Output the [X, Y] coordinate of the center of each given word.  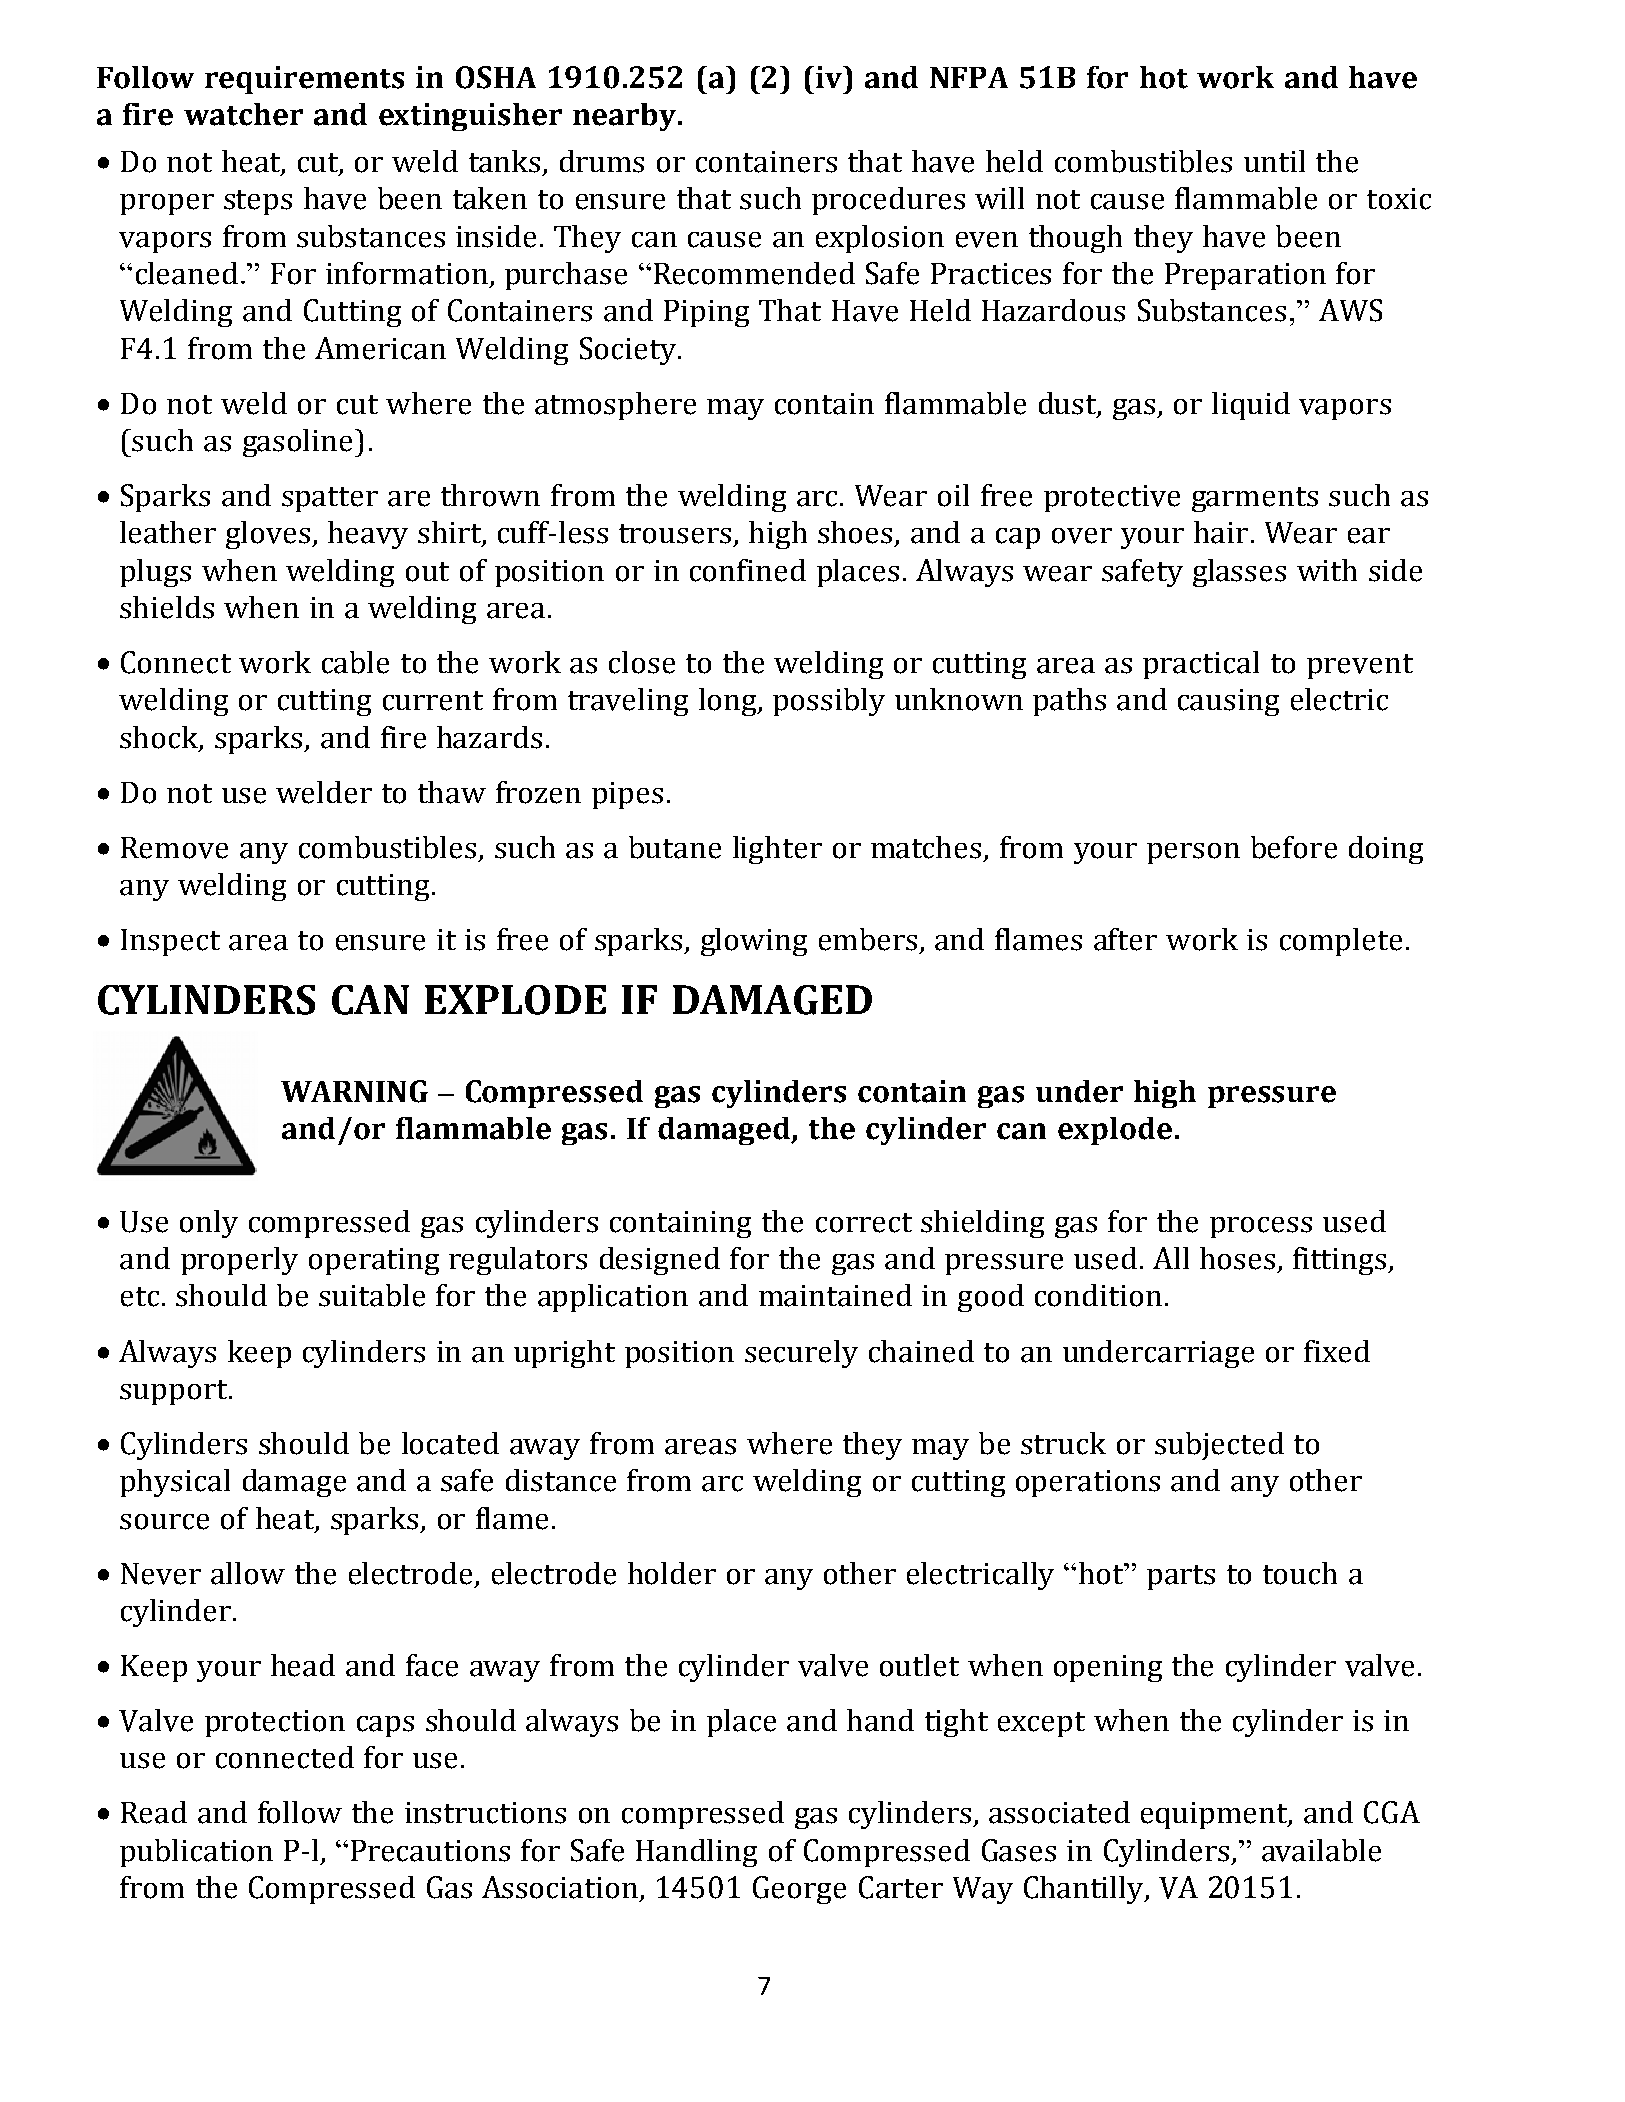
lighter [777, 850]
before [1294, 847]
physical [175, 1483]
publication [196, 1853]
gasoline [297, 443]
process [1261, 1227]
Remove [174, 848]
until [1274, 161]
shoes [855, 532]
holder [672, 1573]
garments [1255, 499]
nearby [626, 117]
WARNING [354, 1091]
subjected [1219, 1446]
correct [864, 1223]
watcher [243, 114]
